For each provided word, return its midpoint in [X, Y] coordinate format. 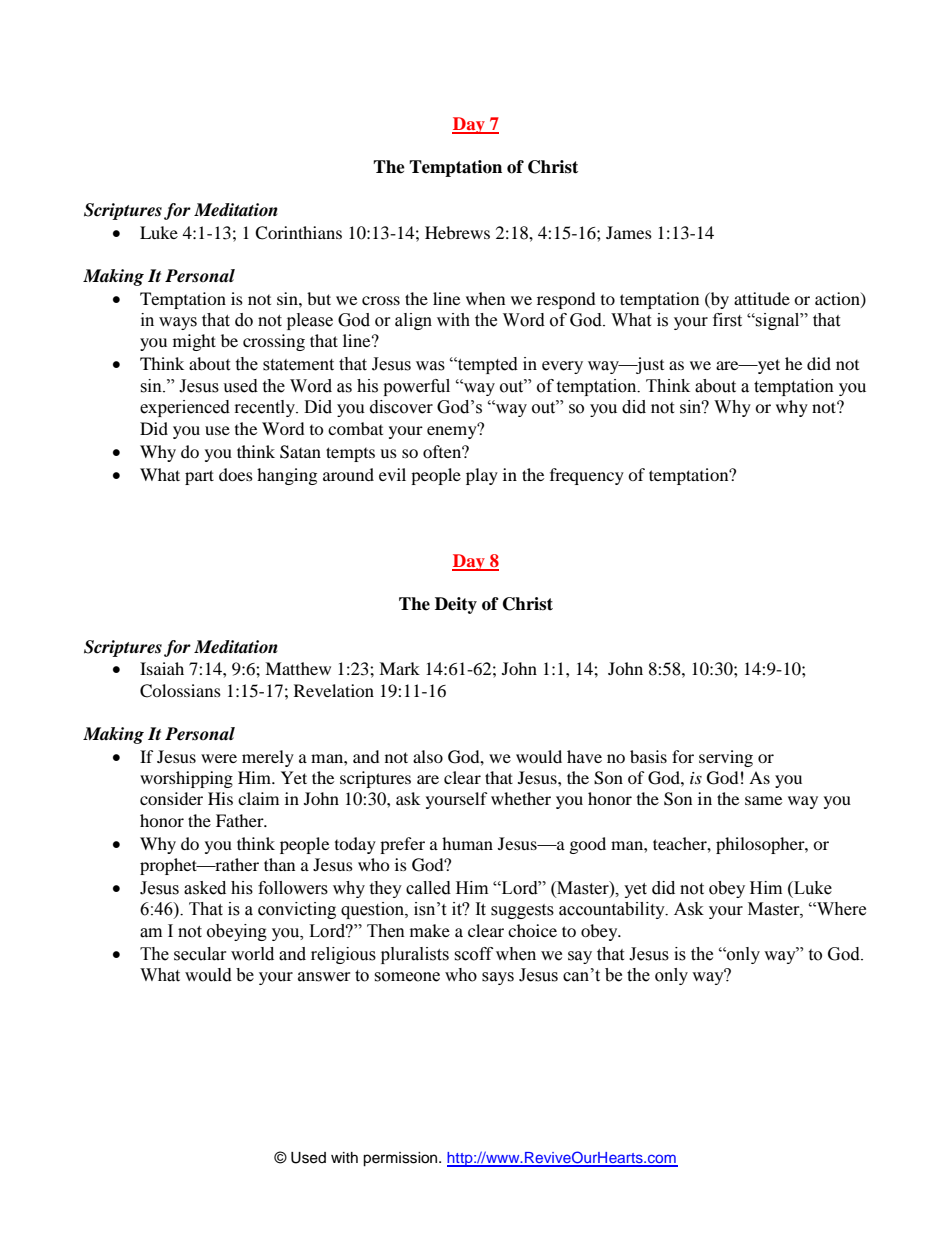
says [498, 978]
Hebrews [457, 232]
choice [532, 930]
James [629, 232]
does [236, 474]
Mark [399, 668]
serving [726, 758]
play [482, 476]
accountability [613, 910]
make [430, 931]
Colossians [180, 691]
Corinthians [298, 233]
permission [401, 1159]
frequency [587, 476]
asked [205, 888]
